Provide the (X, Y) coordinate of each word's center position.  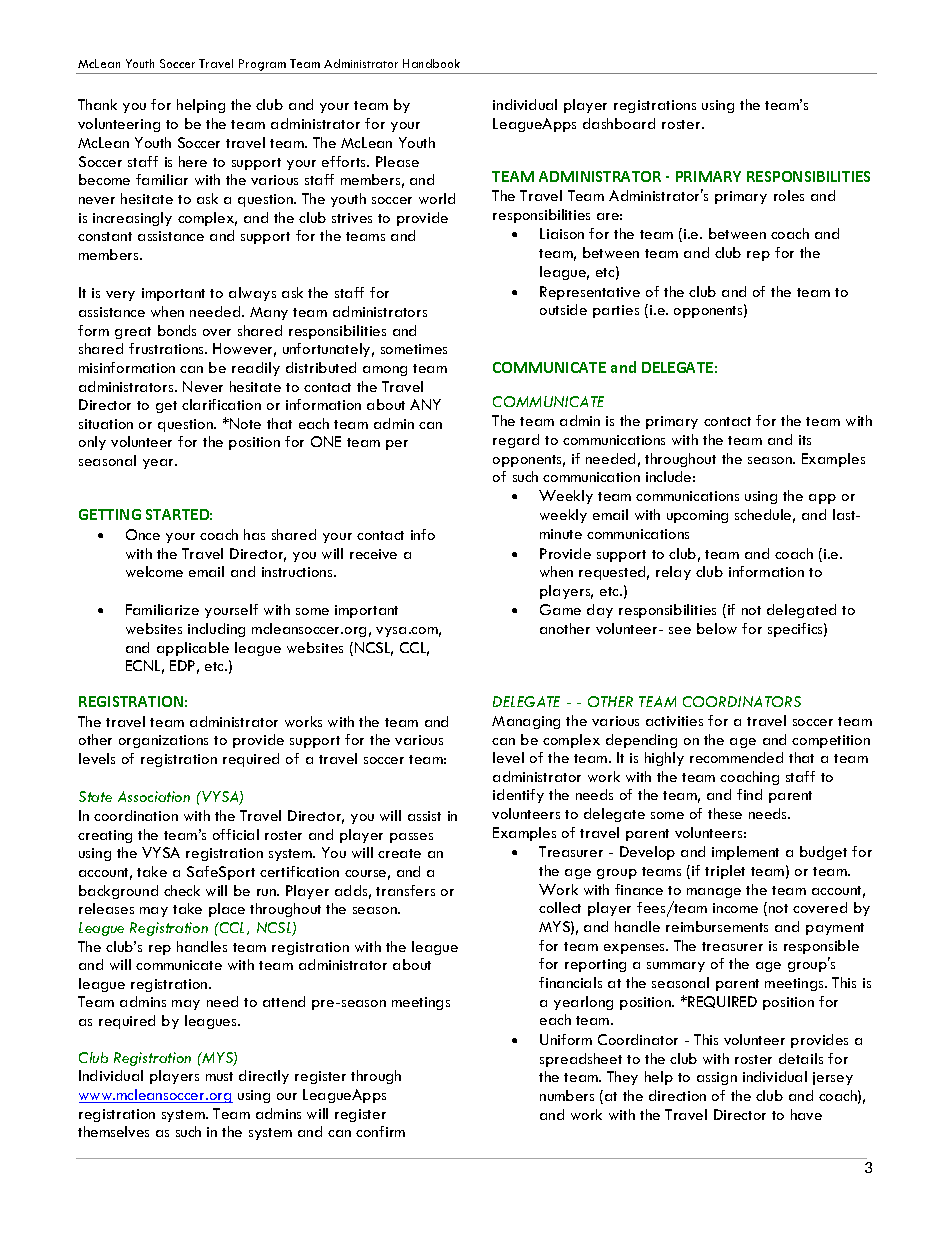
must (219, 1076)
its (805, 440)
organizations (163, 741)
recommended (736, 757)
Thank (97, 104)
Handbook (431, 63)
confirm (380, 1131)
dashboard (619, 123)
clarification (221, 404)
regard (516, 441)
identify (518, 796)
